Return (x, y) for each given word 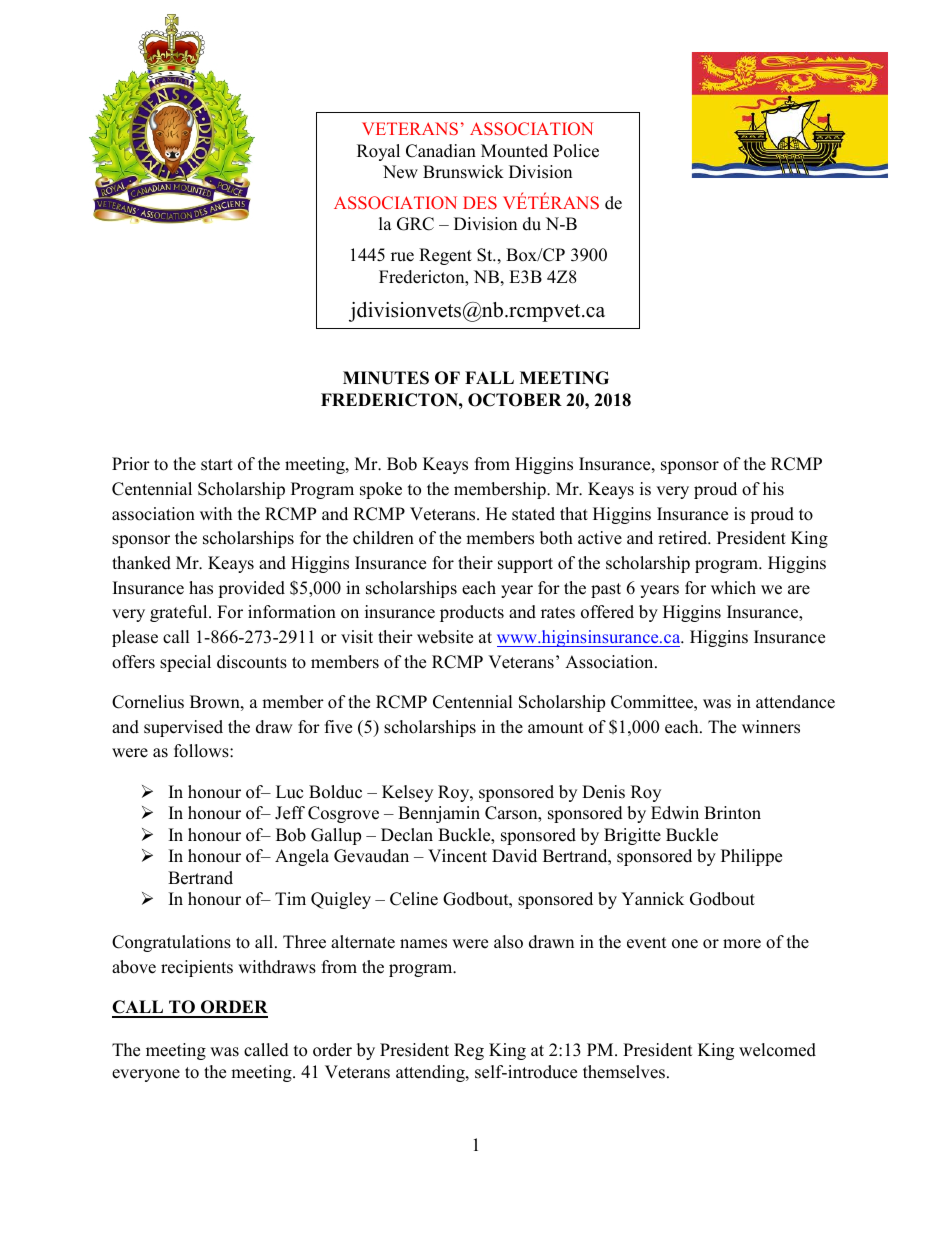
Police (576, 151)
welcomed (777, 1050)
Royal (378, 152)
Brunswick (463, 172)
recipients (197, 968)
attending (431, 1073)
